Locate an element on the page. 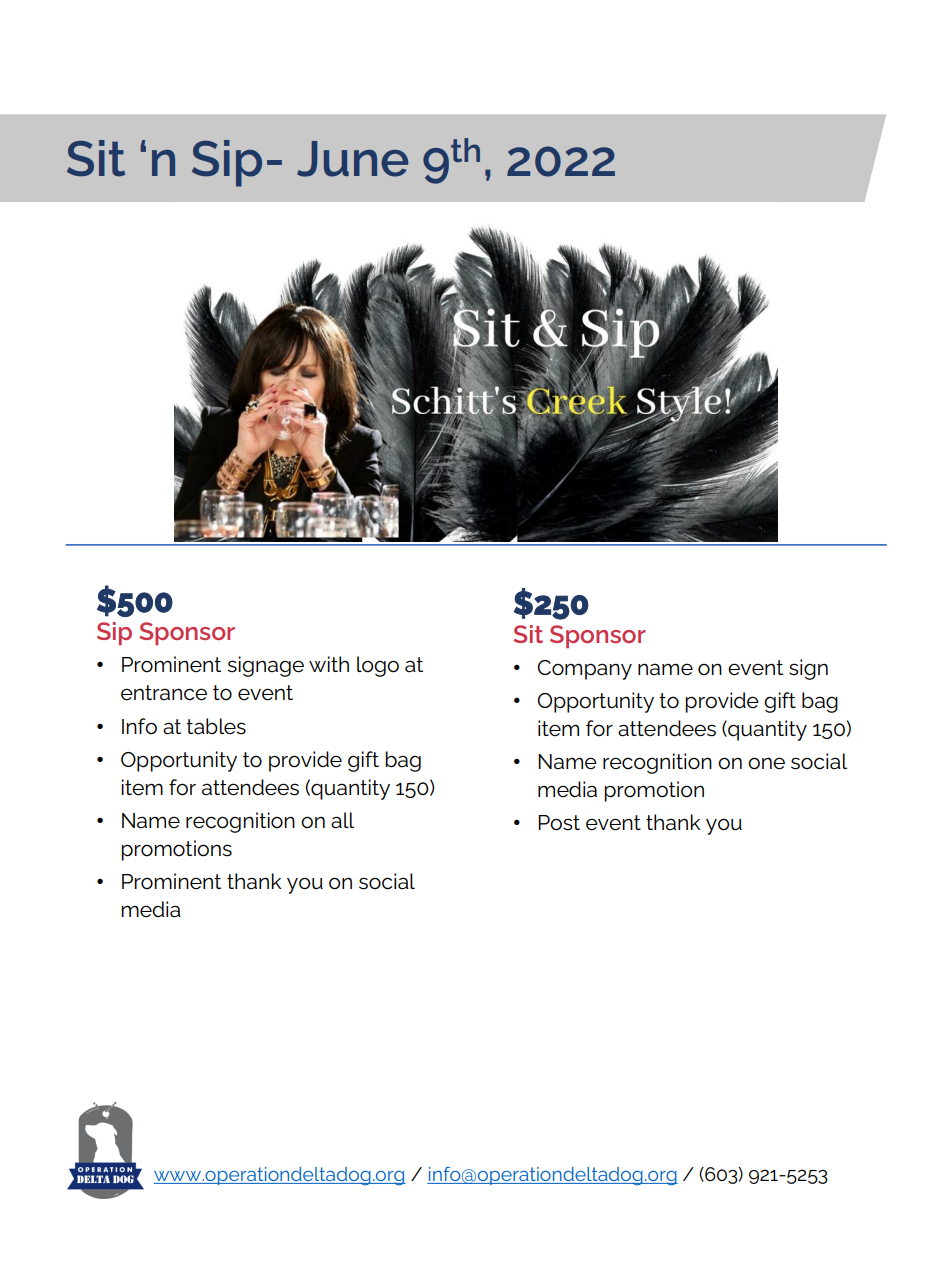 The height and width of the document is (1270, 952). all is located at coordinates (342, 820).
